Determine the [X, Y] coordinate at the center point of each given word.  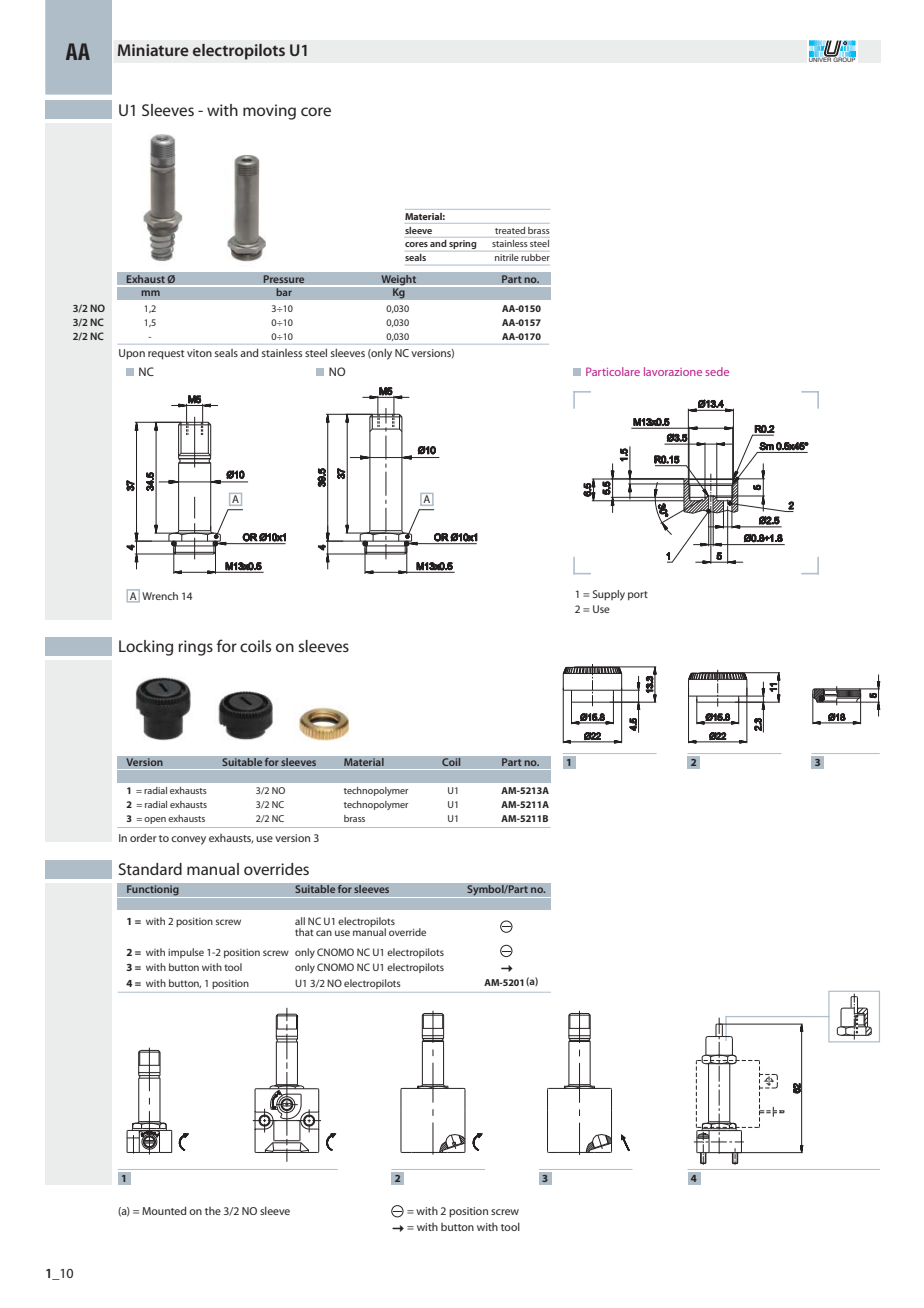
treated [510, 230]
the [213, 1211]
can [324, 933]
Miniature [153, 50]
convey [188, 840]
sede [717, 371]
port [638, 595]
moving [269, 112]
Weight [399, 280]
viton [199, 353]
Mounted [164, 1210]
